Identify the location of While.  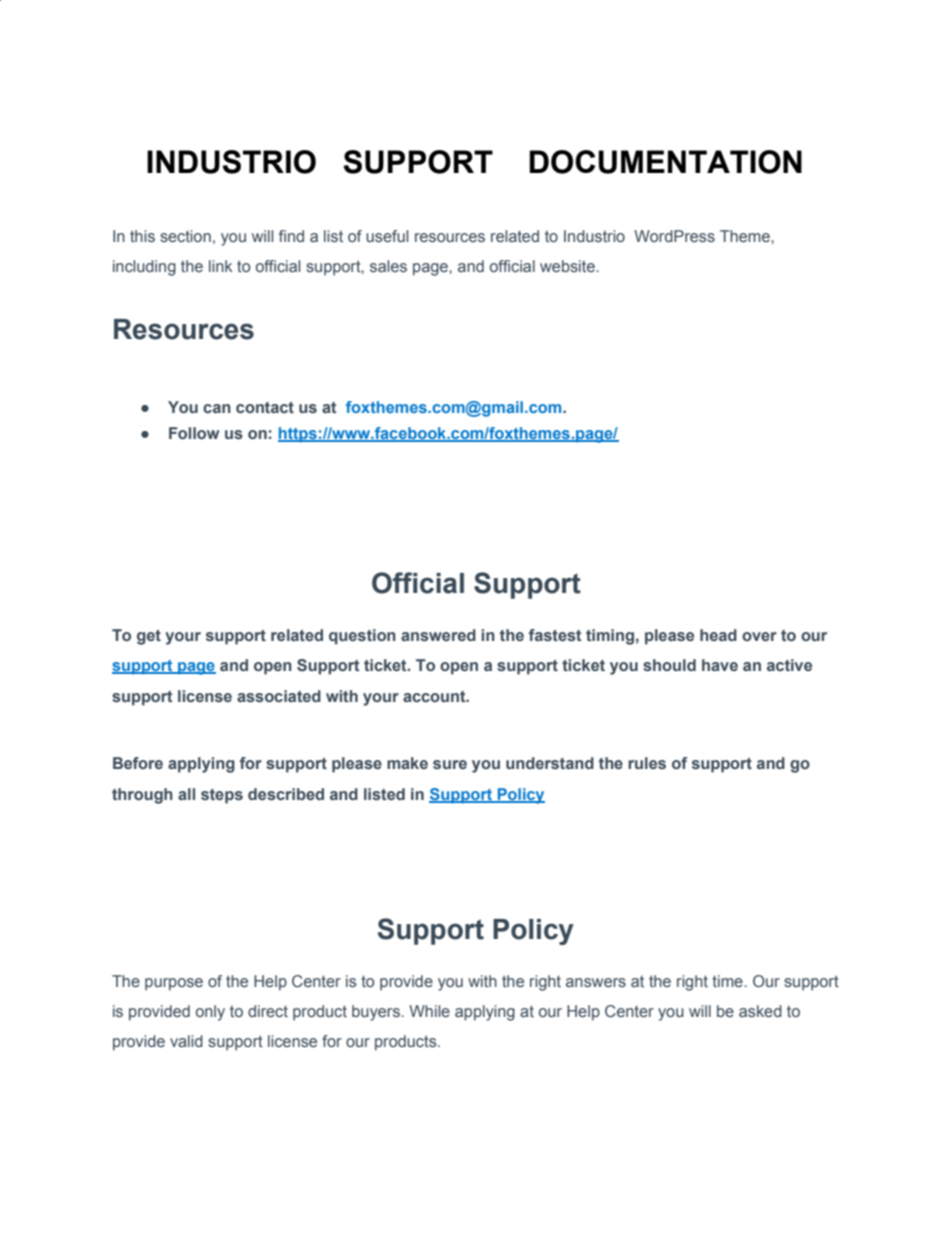
(429, 1011).
